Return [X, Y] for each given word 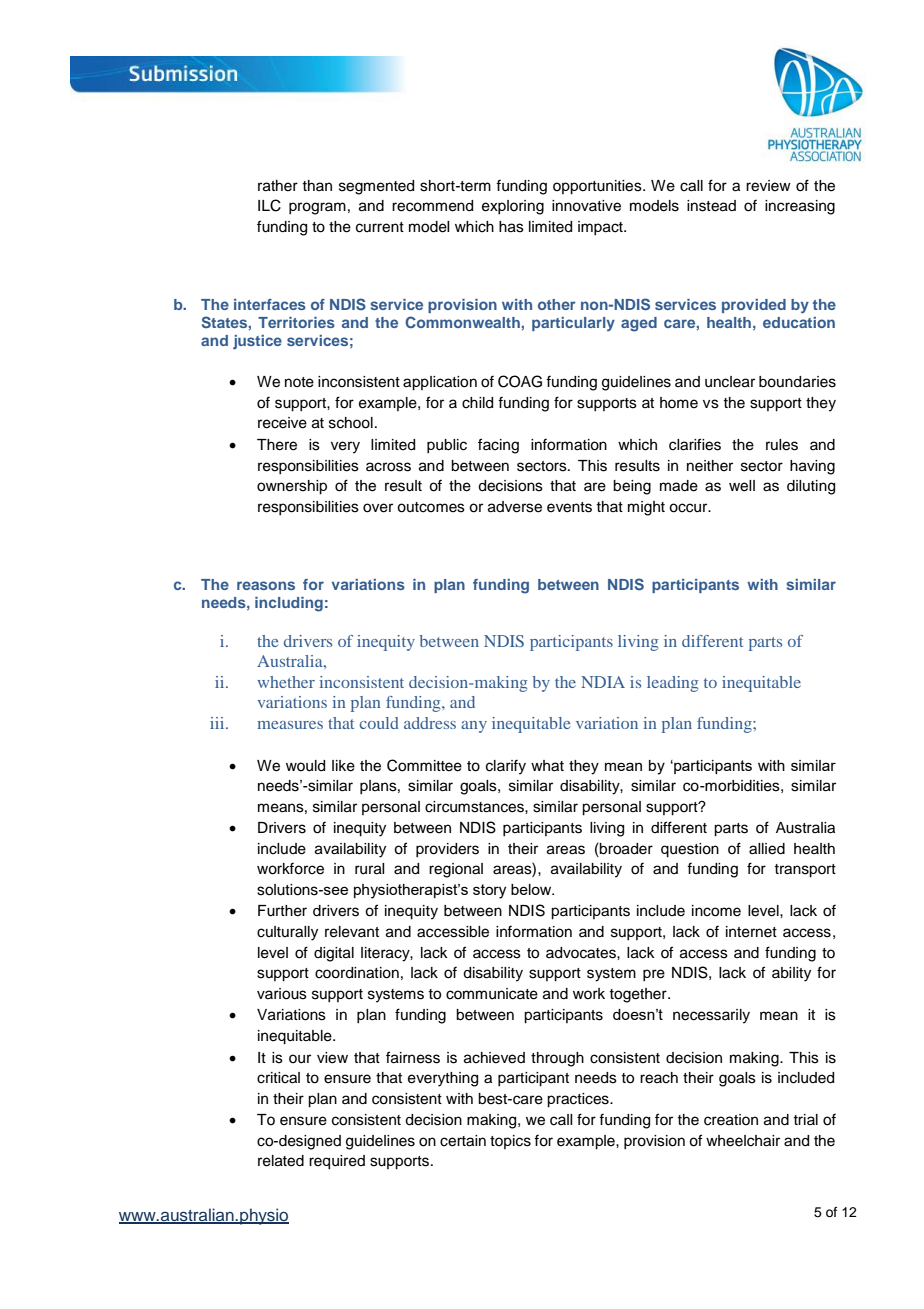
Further [282, 911]
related [281, 1161]
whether [286, 682]
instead [711, 206]
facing [498, 446]
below [532, 889]
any [474, 727]
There [277, 445]
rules [782, 445]
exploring [513, 207]
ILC [269, 205]
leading [672, 684]
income [716, 911]
